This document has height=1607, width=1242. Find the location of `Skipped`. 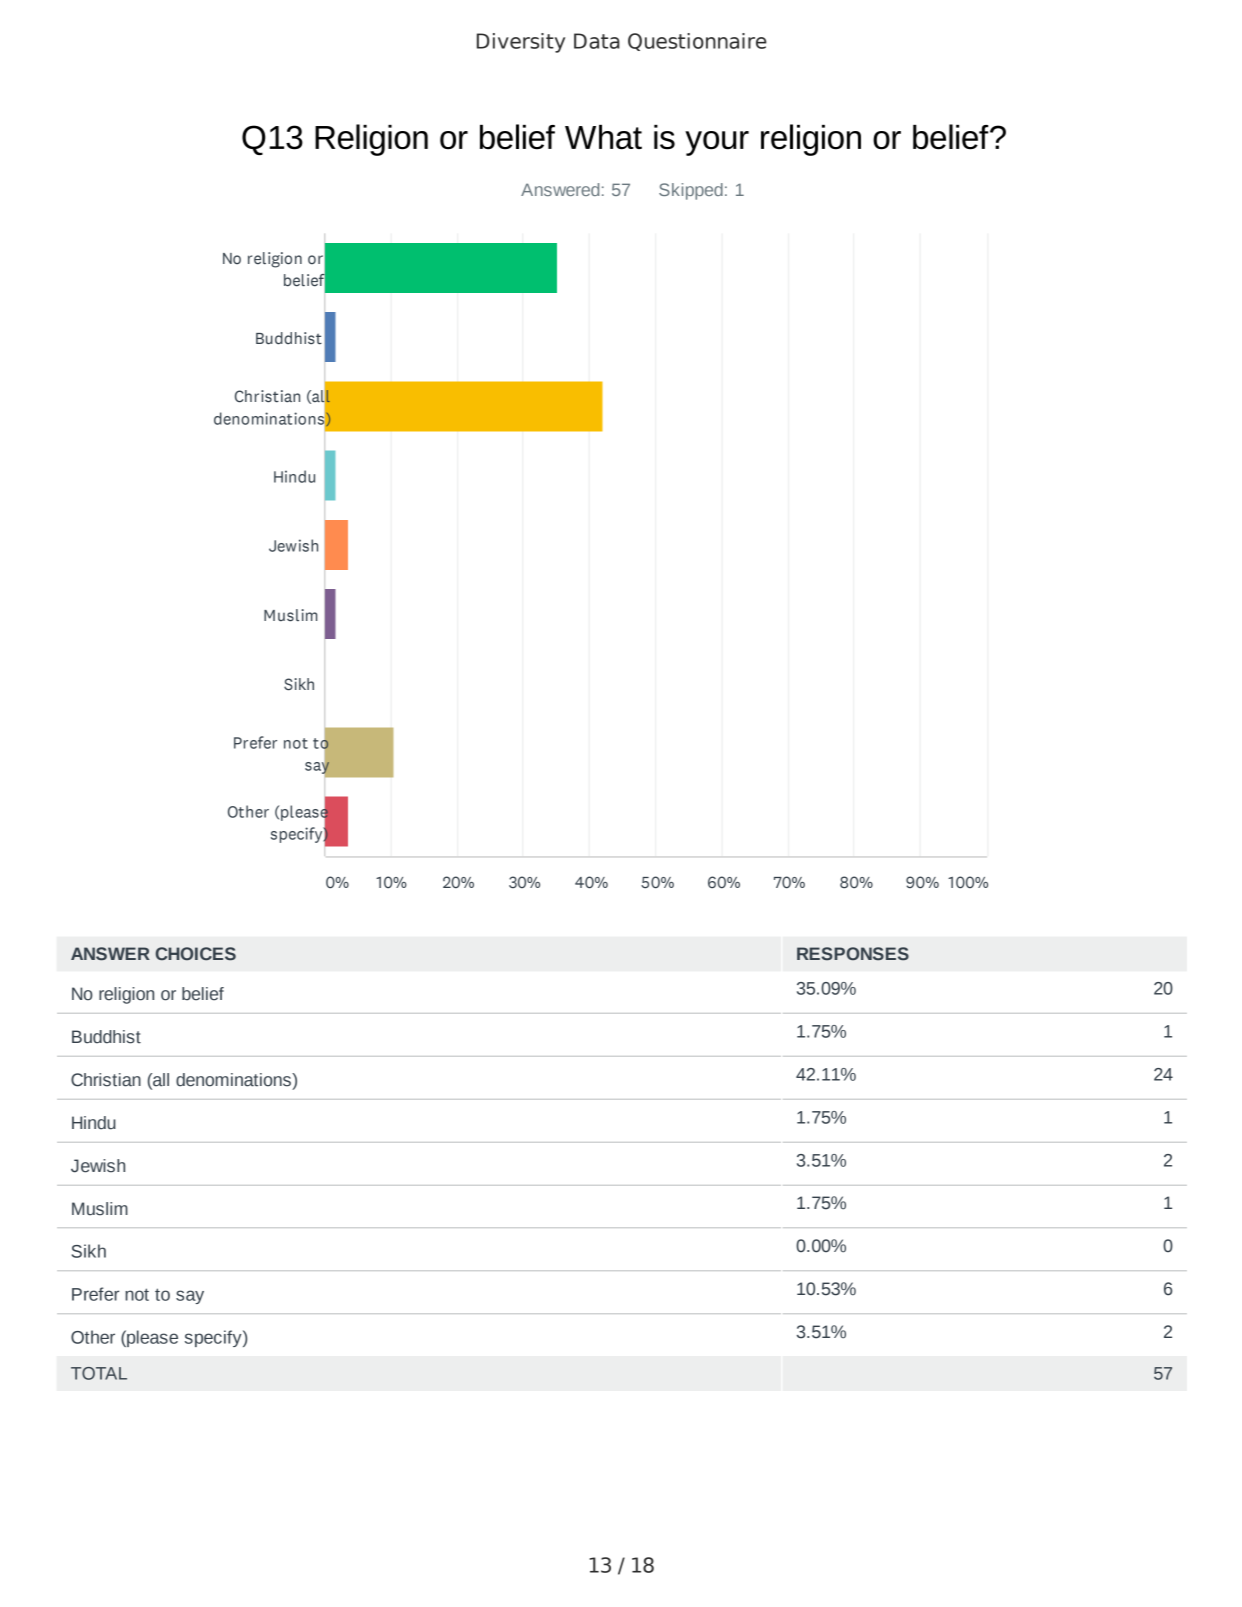

Skipped is located at coordinates (691, 191).
